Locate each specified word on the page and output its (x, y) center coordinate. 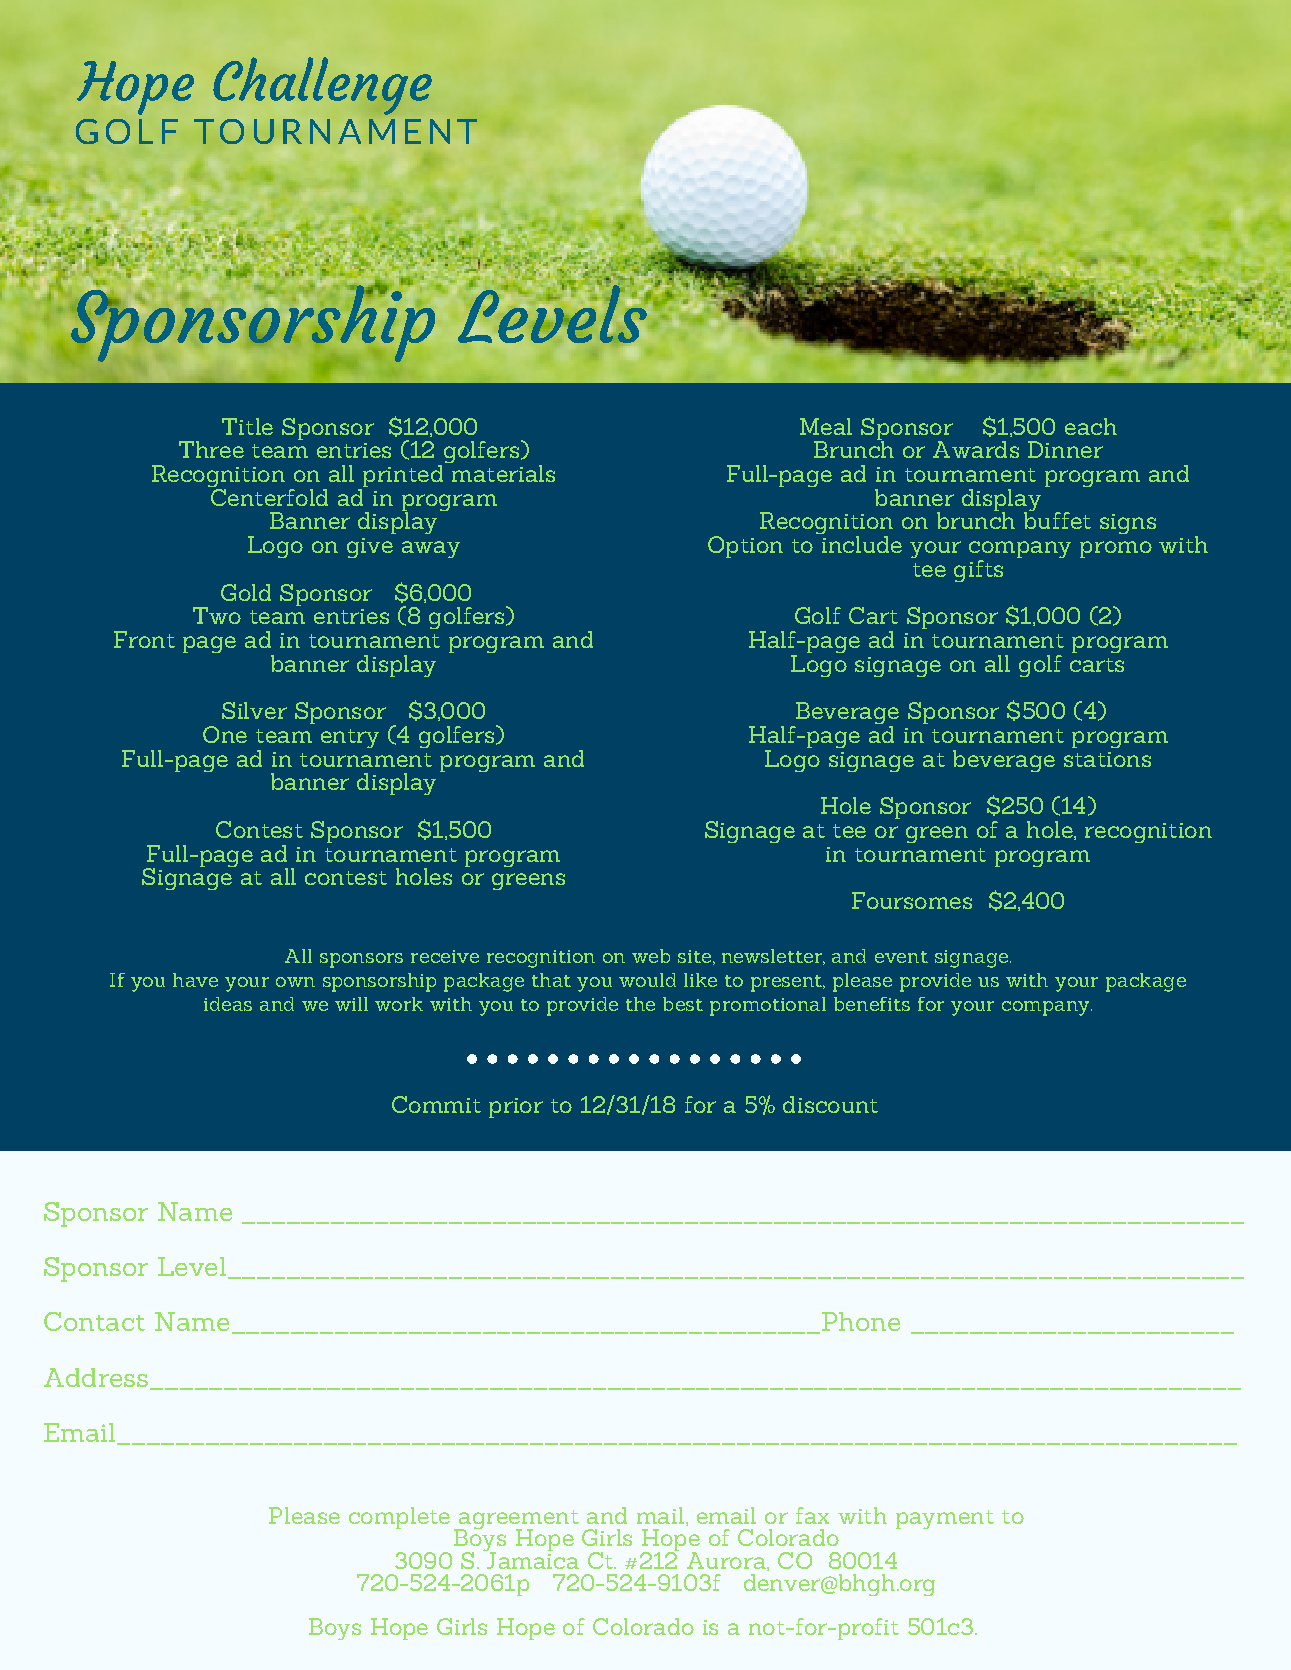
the (640, 1004)
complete (399, 1518)
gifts (978, 571)
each (1091, 426)
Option (745, 547)
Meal (826, 426)
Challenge (322, 86)
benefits (872, 1004)
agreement (518, 1521)
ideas (228, 1004)
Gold (246, 592)
